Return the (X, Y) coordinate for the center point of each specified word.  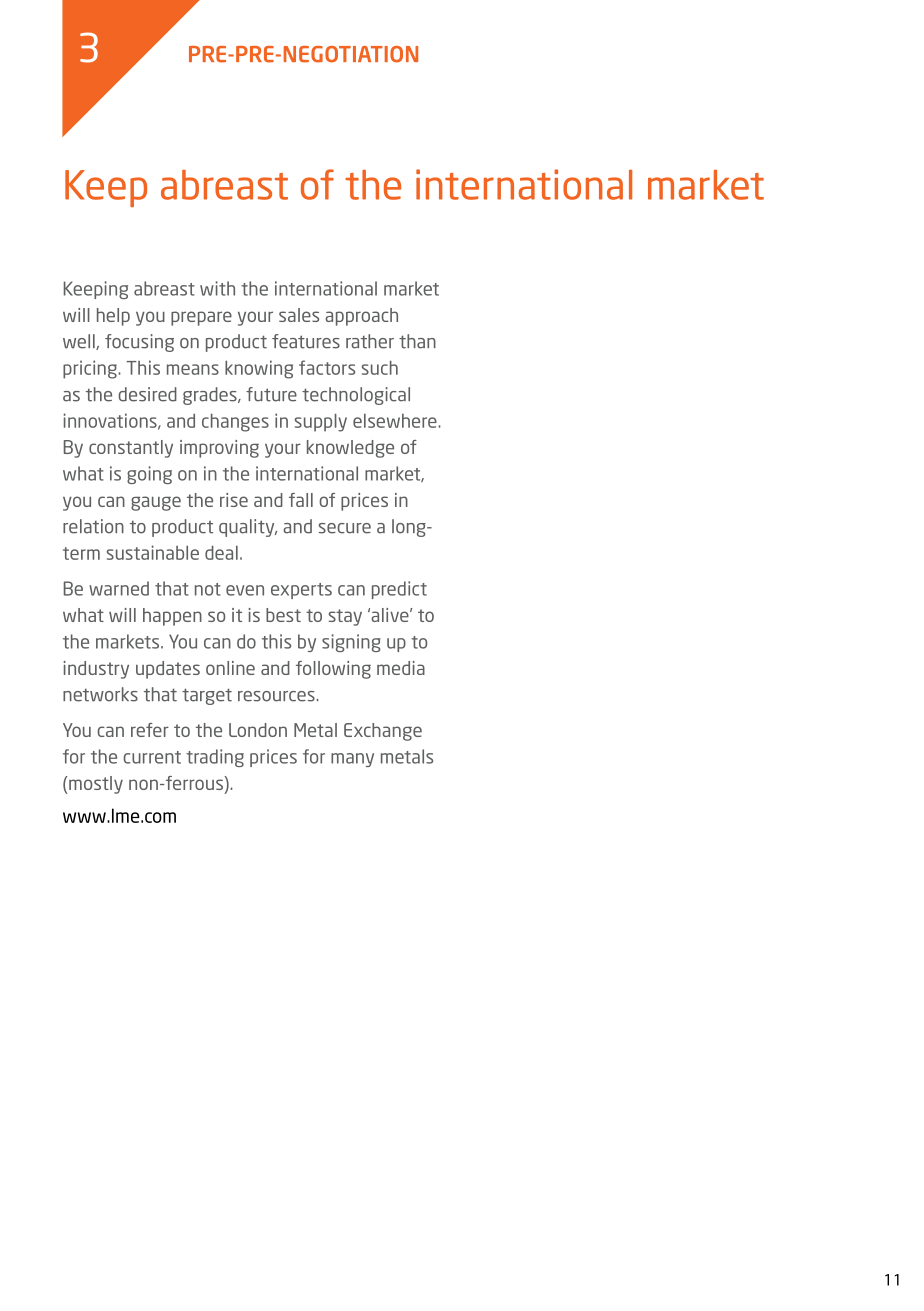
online (230, 668)
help (113, 317)
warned (119, 588)
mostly (96, 785)
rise (234, 500)
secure (345, 528)
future (271, 394)
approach (361, 317)
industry (96, 670)
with (217, 288)
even (245, 590)
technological (356, 396)
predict (399, 590)
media (401, 668)
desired (147, 394)
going (149, 475)
